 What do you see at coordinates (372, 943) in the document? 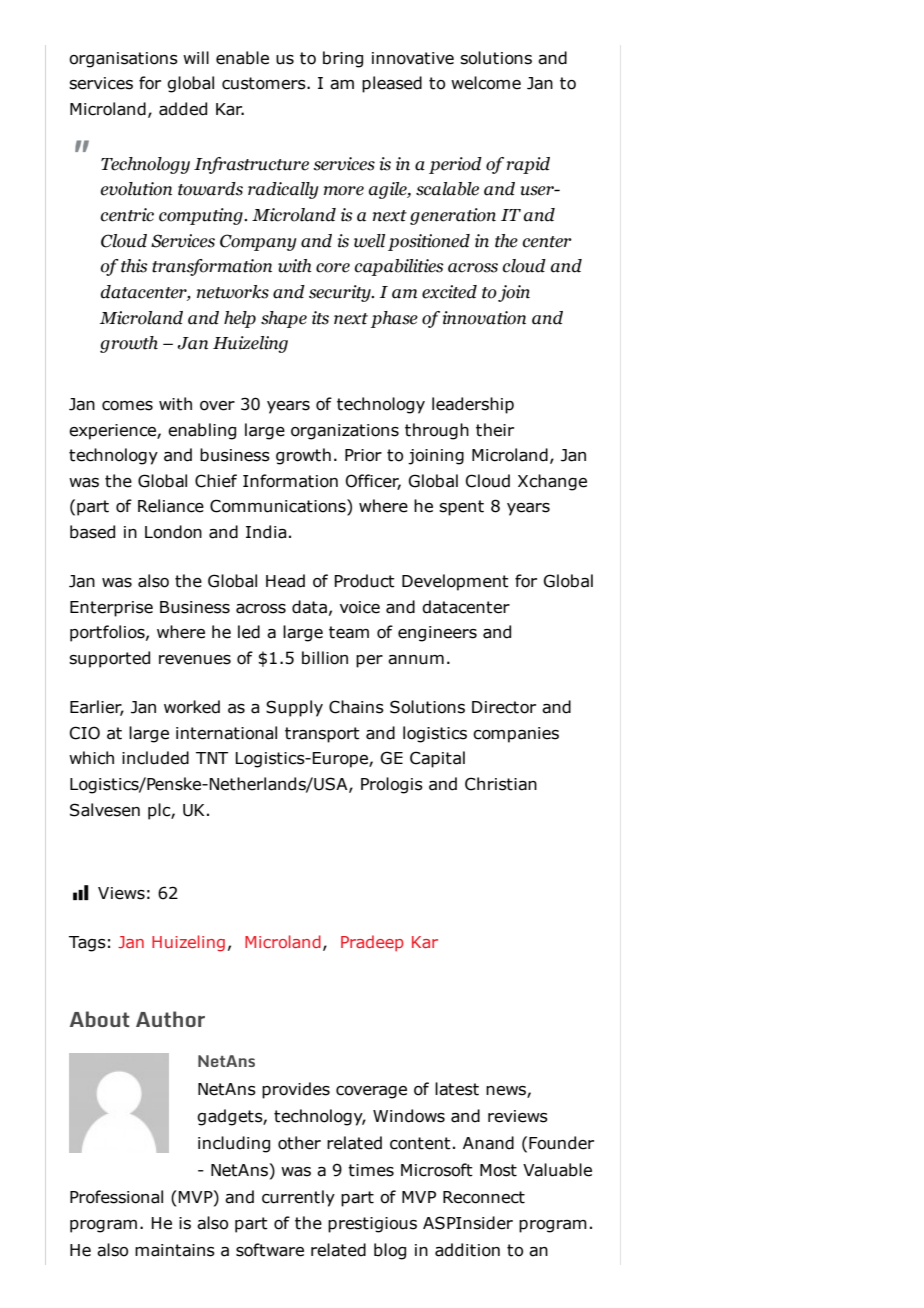
I see `Pradeep` at bounding box center [372, 943].
